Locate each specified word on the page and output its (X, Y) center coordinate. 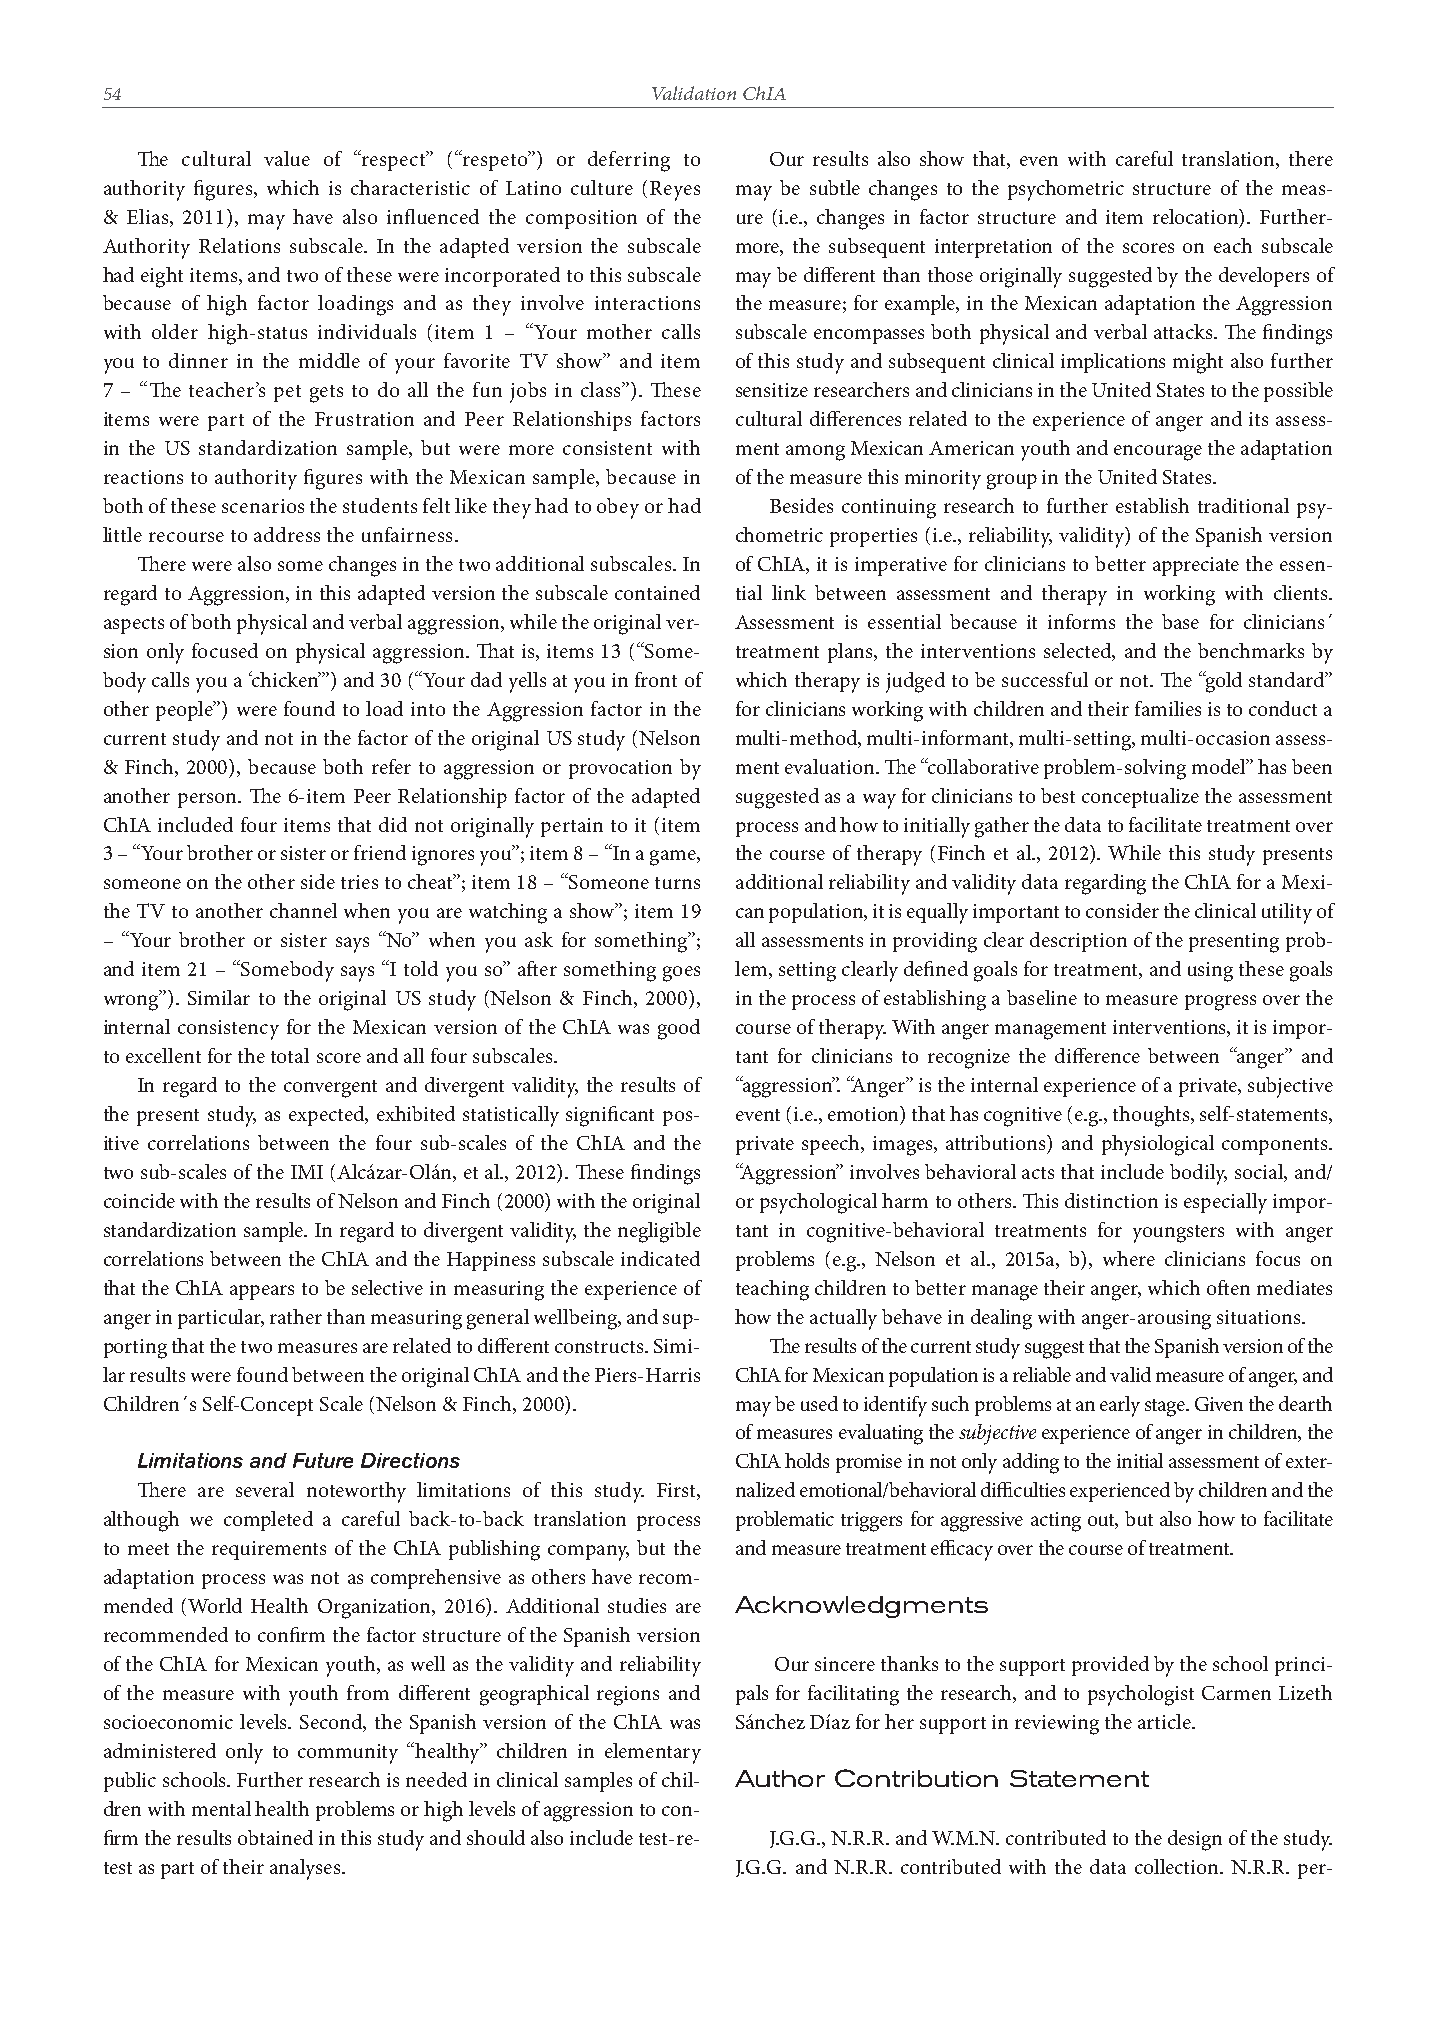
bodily (1198, 1174)
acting (1056, 1522)
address (287, 534)
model (1220, 766)
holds (807, 1460)
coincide (139, 1200)
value (287, 158)
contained (657, 592)
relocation (1197, 217)
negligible (659, 1232)
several (265, 1489)
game (674, 858)
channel (303, 910)
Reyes (675, 191)
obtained (275, 1837)
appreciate (1196, 566)
